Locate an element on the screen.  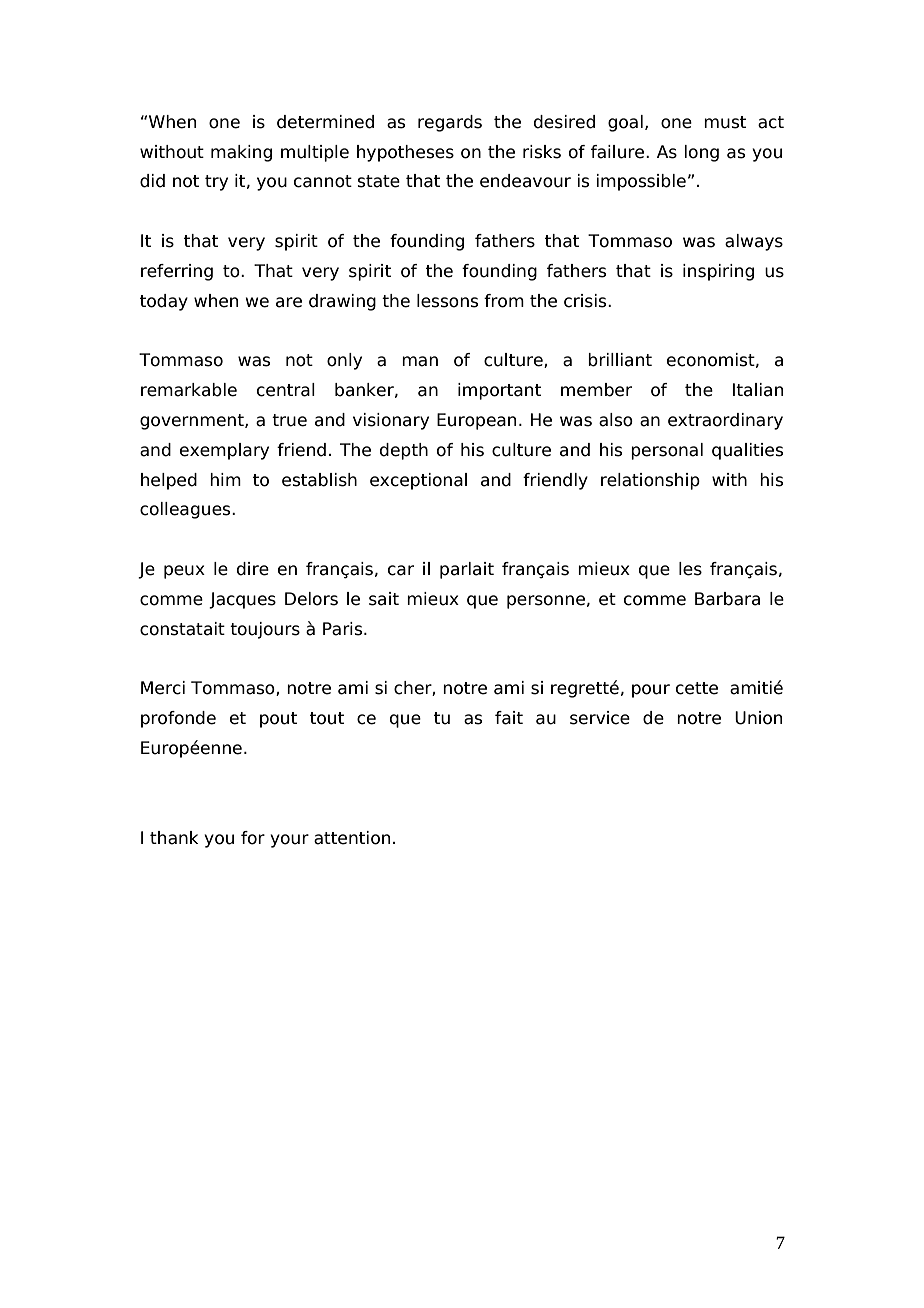
relationship is located at coordinates (650, 481).
